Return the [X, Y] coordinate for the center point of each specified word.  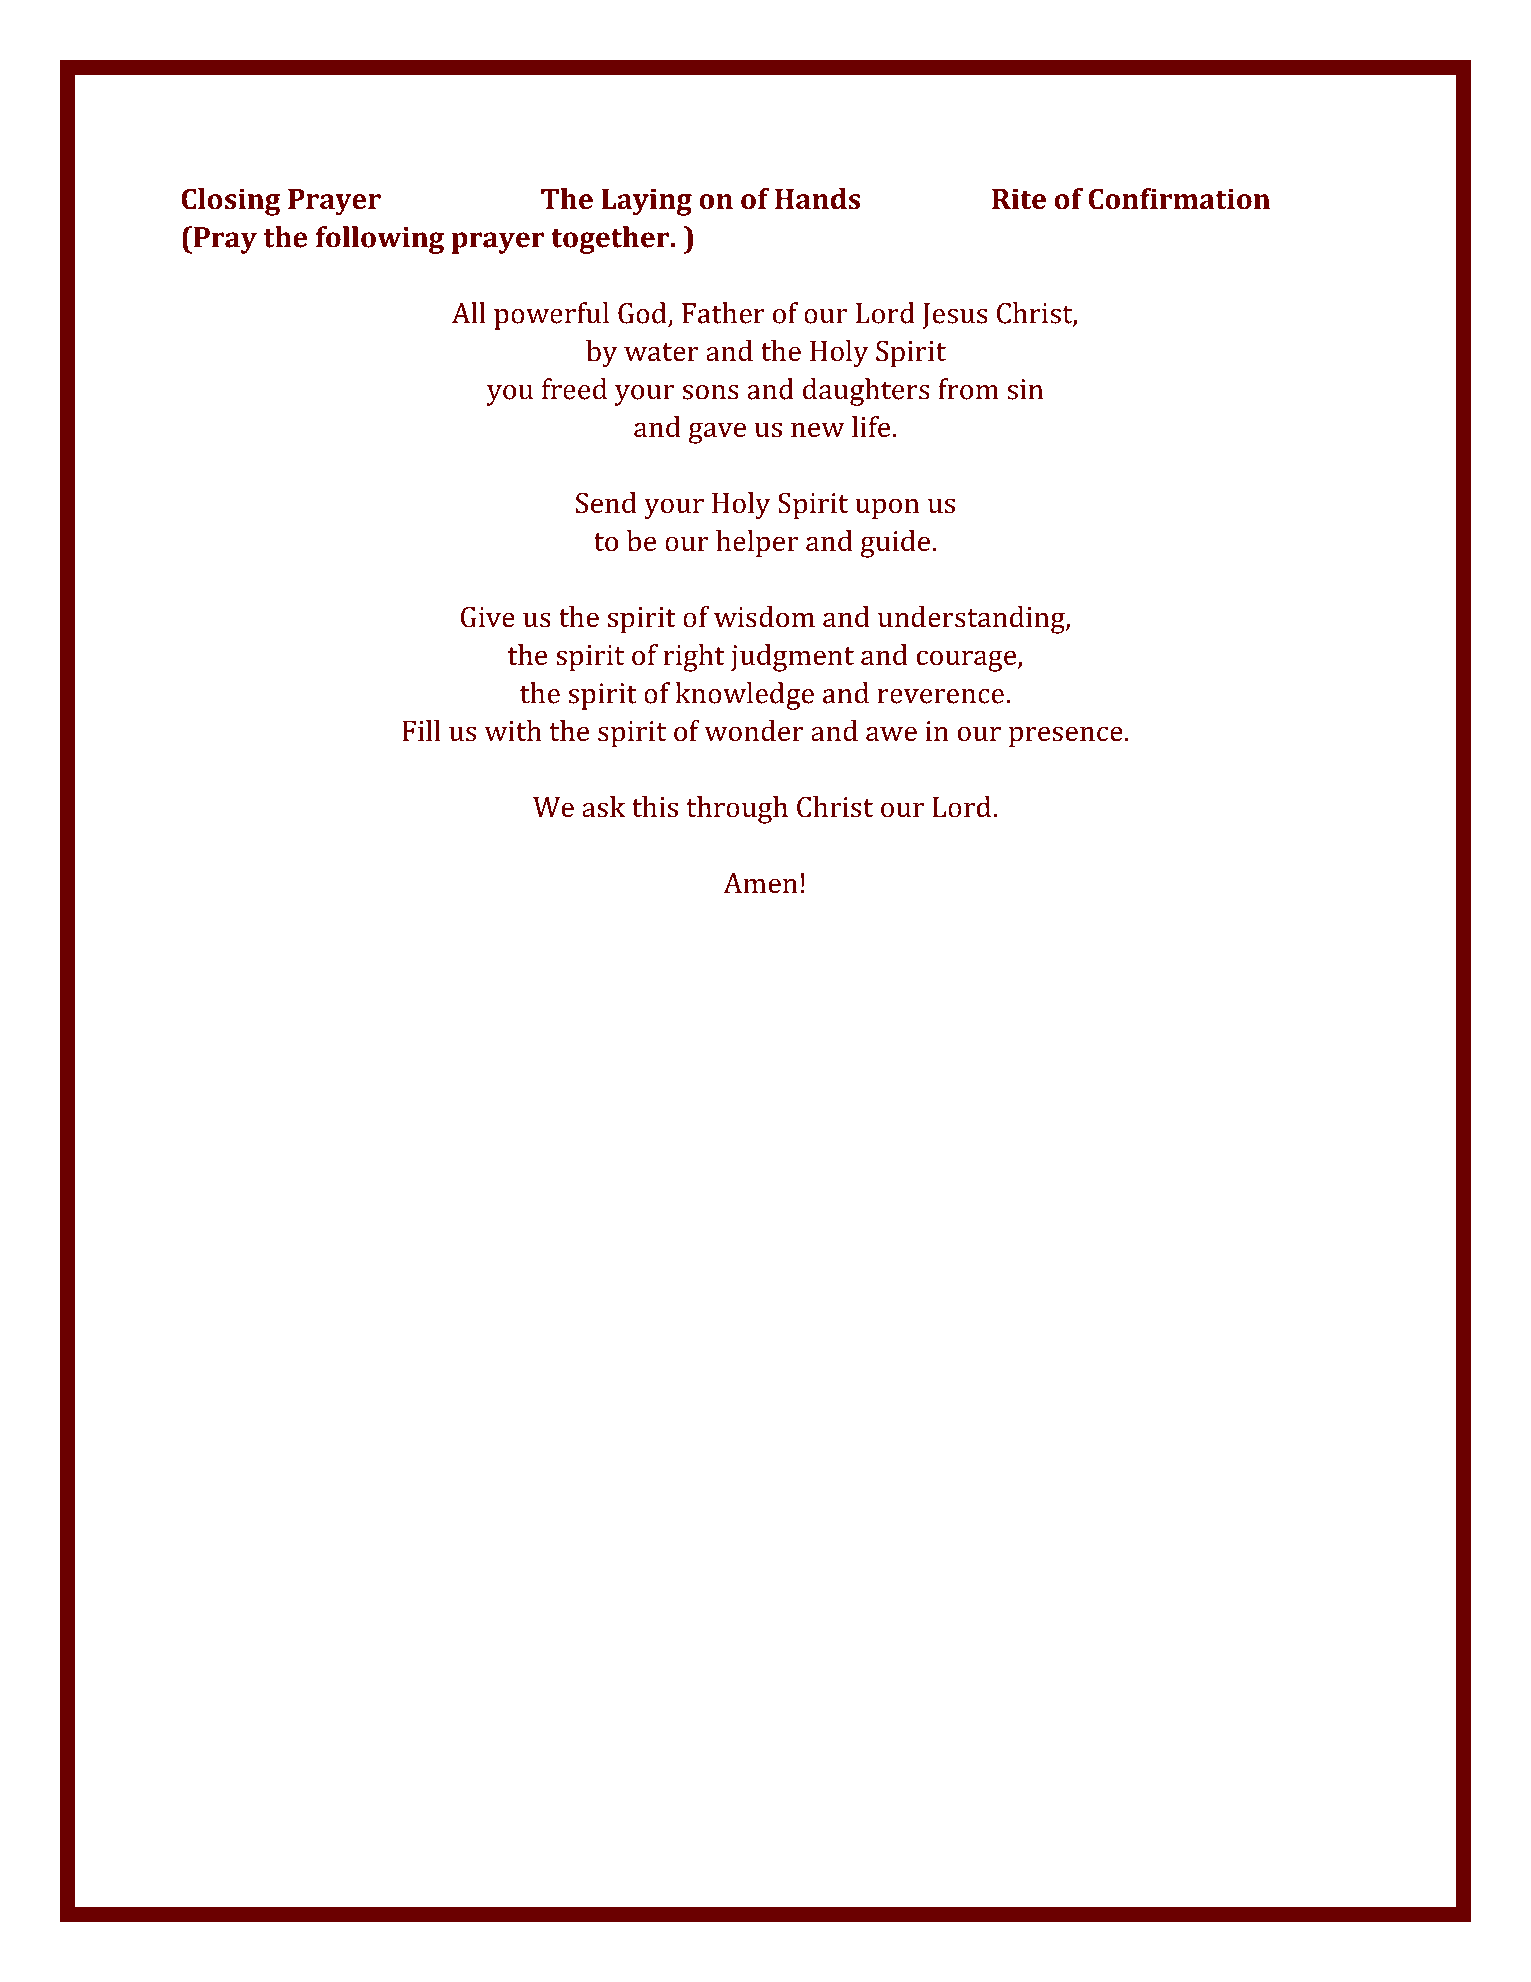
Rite [1019, 199]
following [380, 240]
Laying [646, 202]
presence [1066, 737]
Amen [760, 883]
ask [603, 807]
